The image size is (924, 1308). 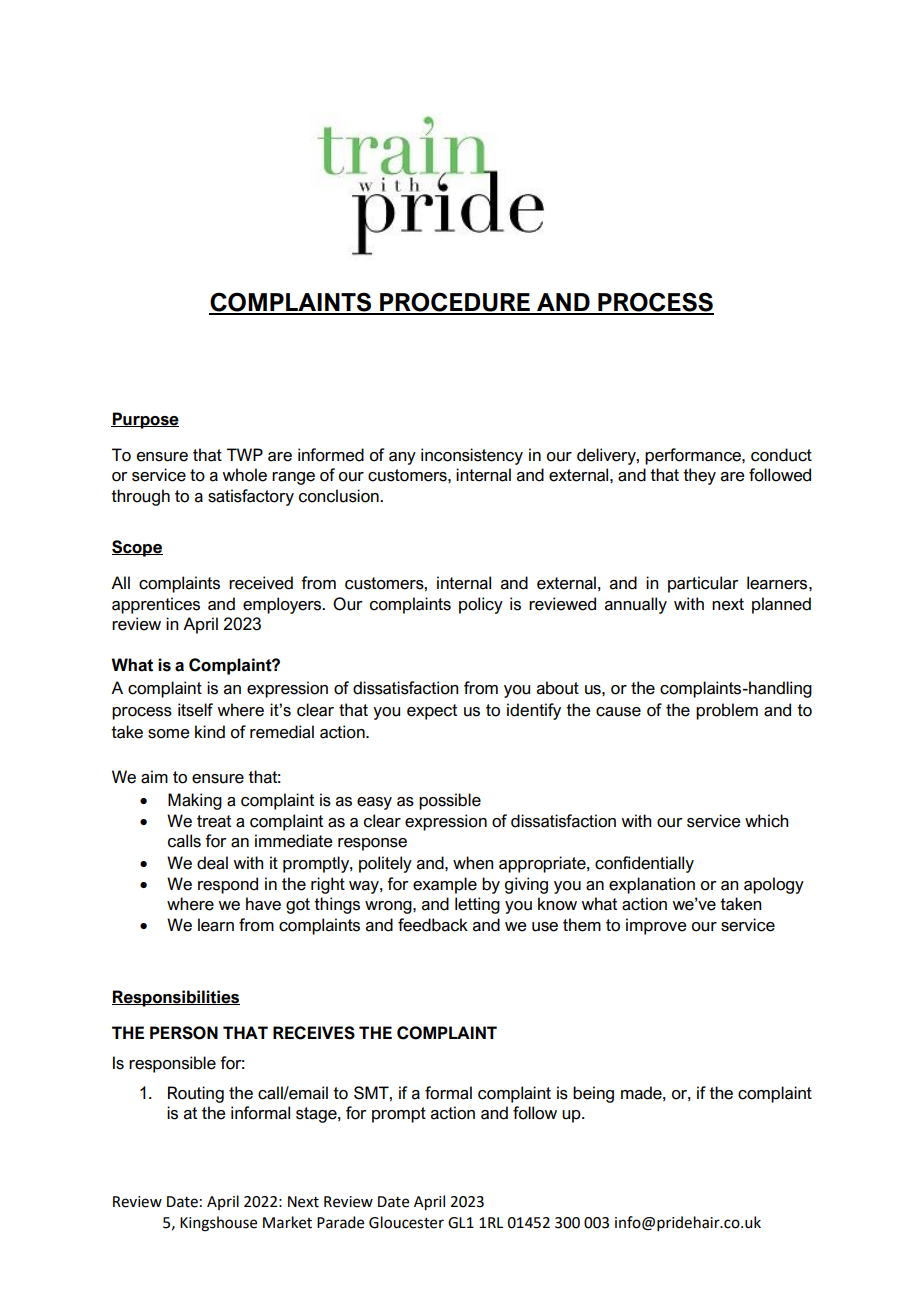 What do you see at coordinates (727, 711) in the image?
I see `problem` at bounding box center [727, 711].
